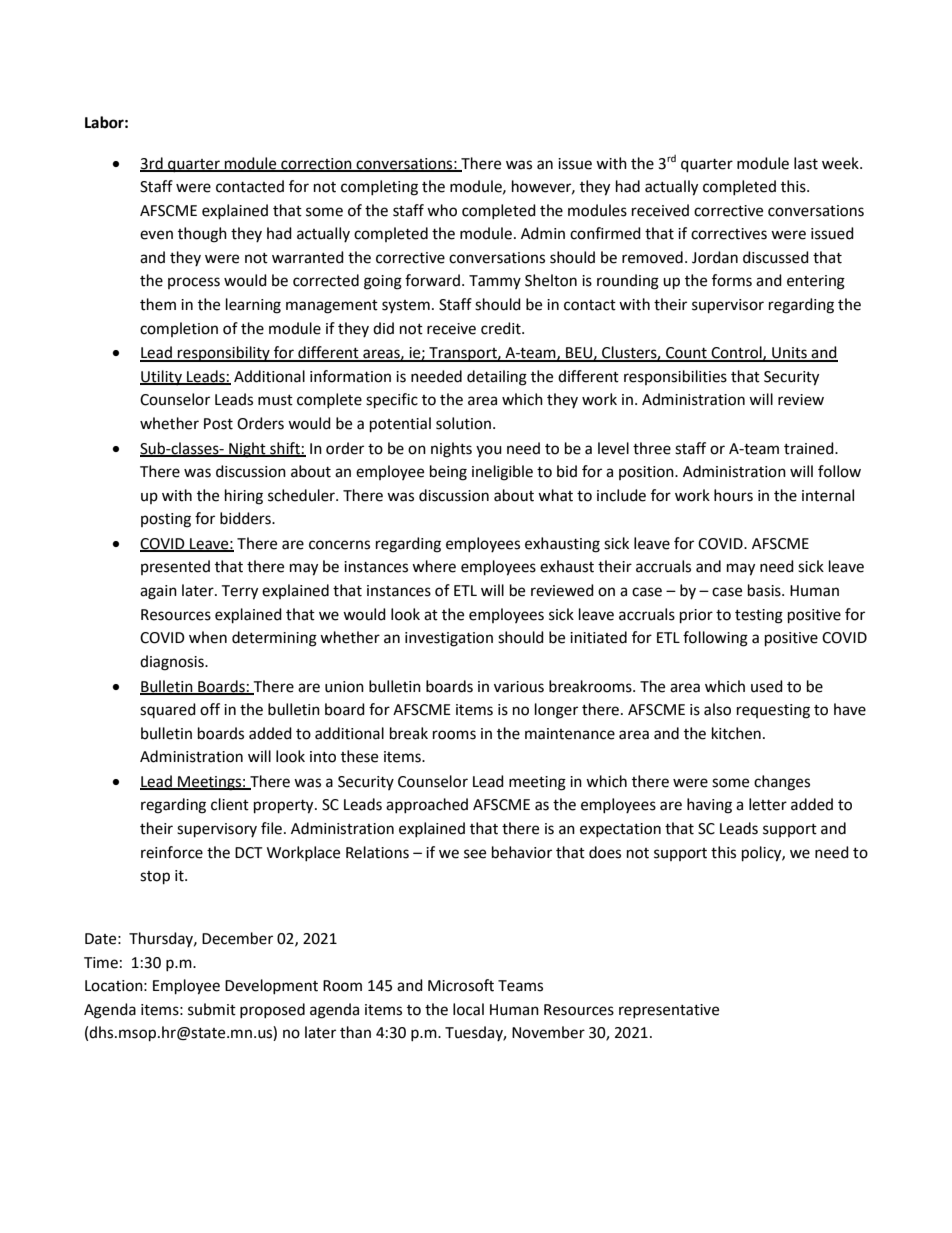  Describe the element at coordinates (497, 378) in the image. I see `detailing` at that location.
